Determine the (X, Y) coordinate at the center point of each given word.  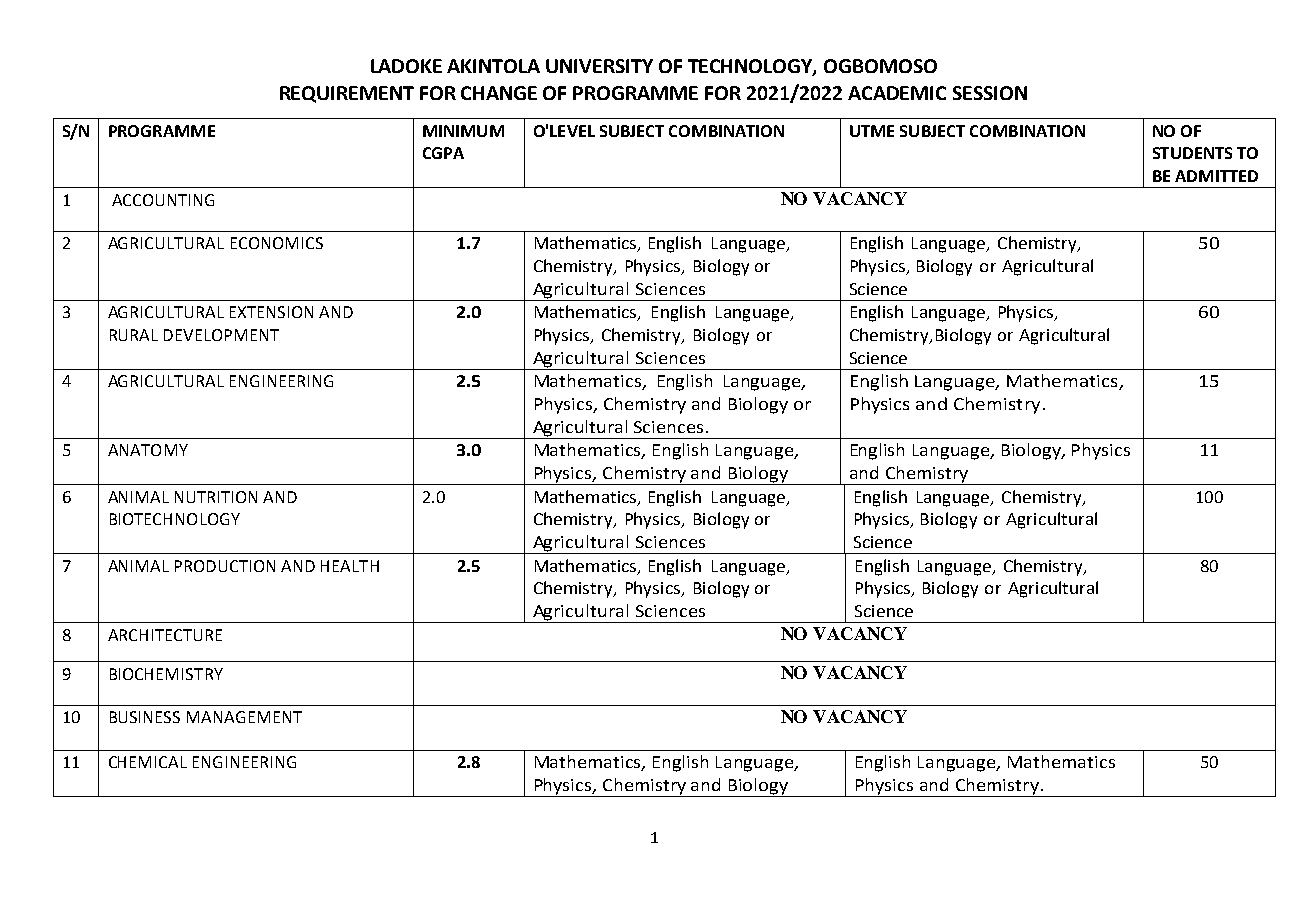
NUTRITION (216, 497)
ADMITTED (1216, 176)
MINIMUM (463, 131)
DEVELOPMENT (221, 335)
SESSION (990, 93)
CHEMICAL (148, 762)
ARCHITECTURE (165, 635)
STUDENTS (1192, 153)
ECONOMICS (277, 243)
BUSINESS (145, 717)
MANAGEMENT (244, 717)
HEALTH (350, 566)
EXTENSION (271, 312)
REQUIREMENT (347, 94)
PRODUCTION (225, 566)
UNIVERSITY (599, 66)
